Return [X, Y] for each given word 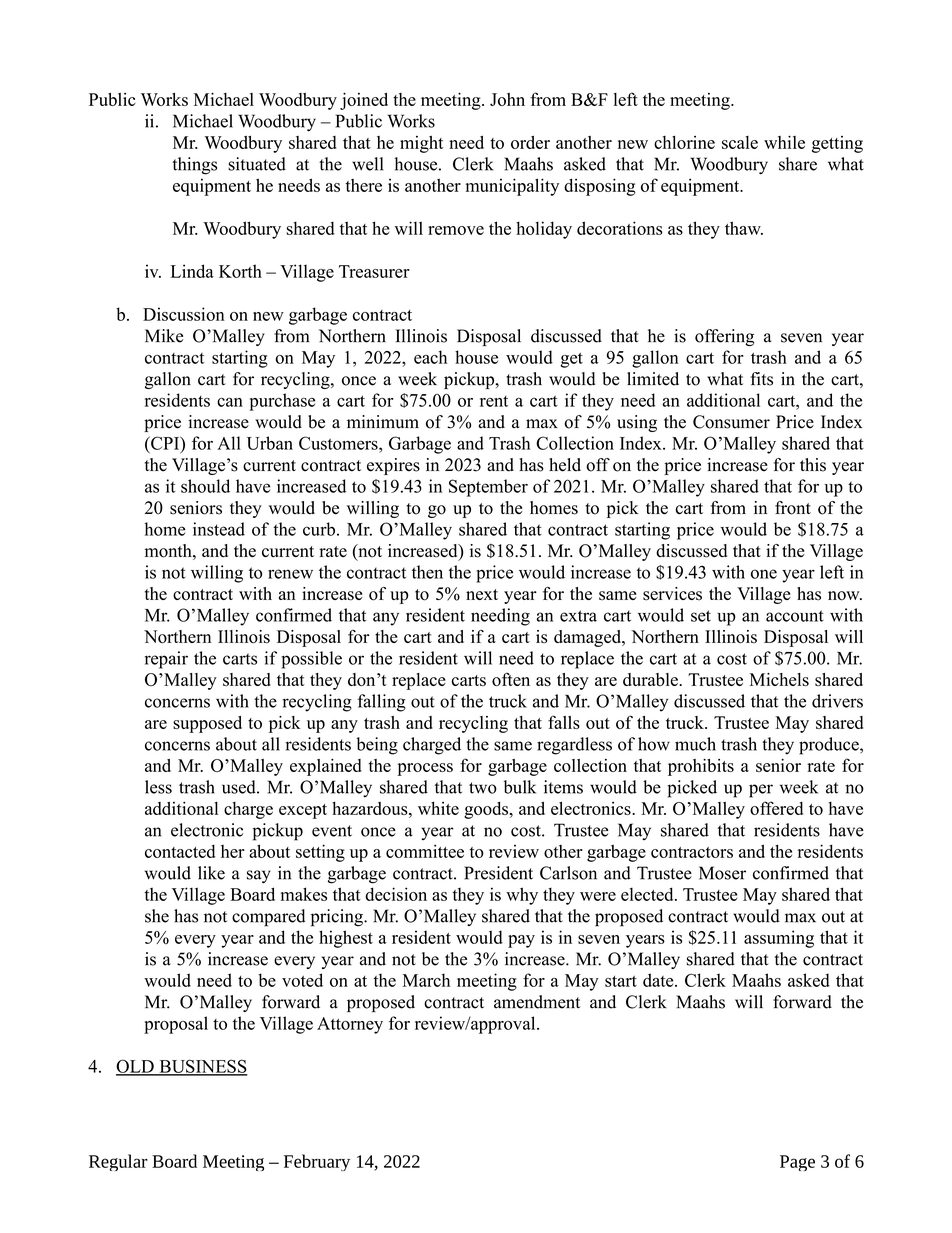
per [761, 791]
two [483, 788]
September [488, 488]
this [813, 465]
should [205, 486]
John [507, 99]
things [194, 166]
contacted [180, 851]
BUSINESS [202, 1067]
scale [740, 142]
